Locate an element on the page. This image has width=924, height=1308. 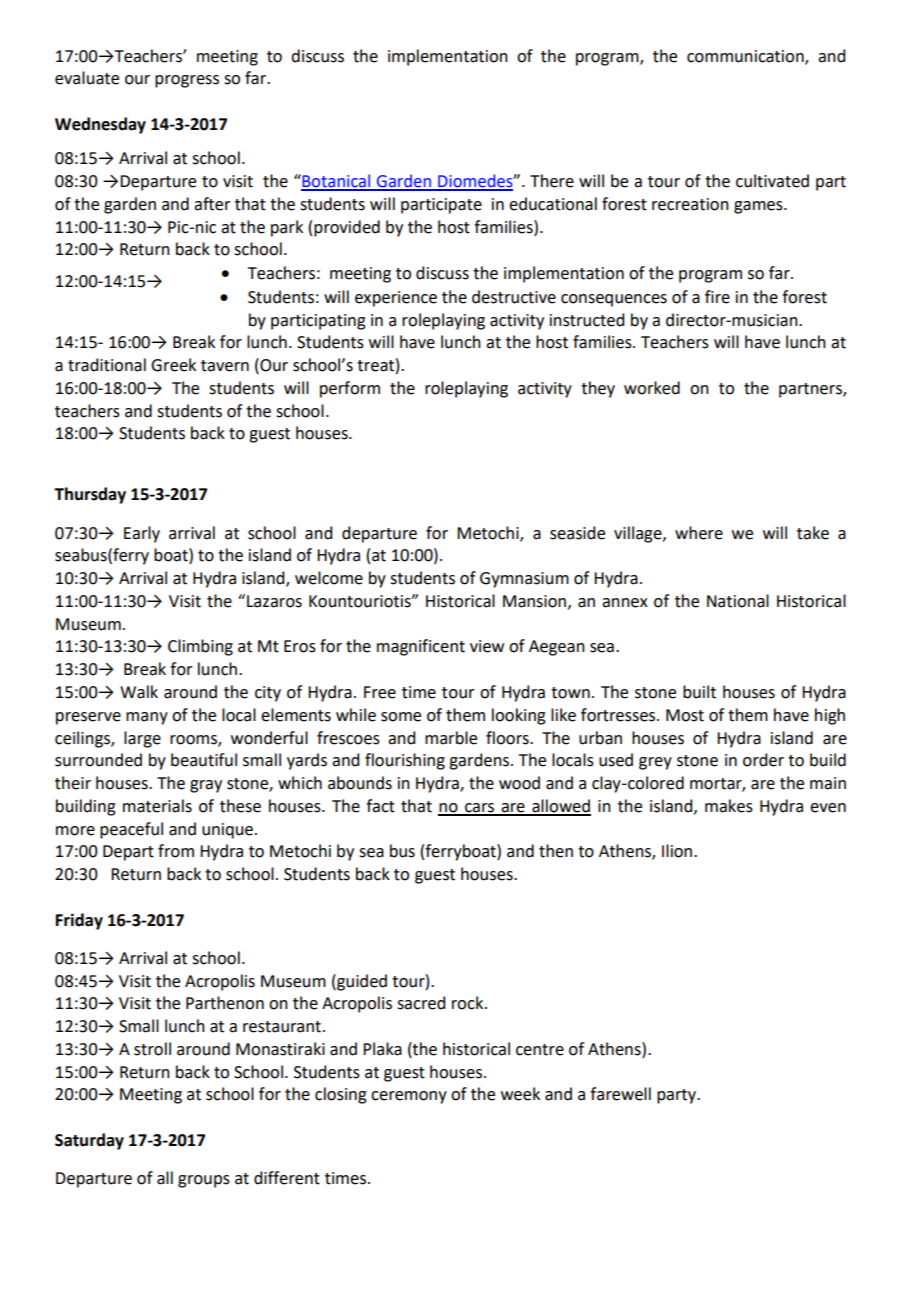
groups is located at coordinates (204, 1181).
